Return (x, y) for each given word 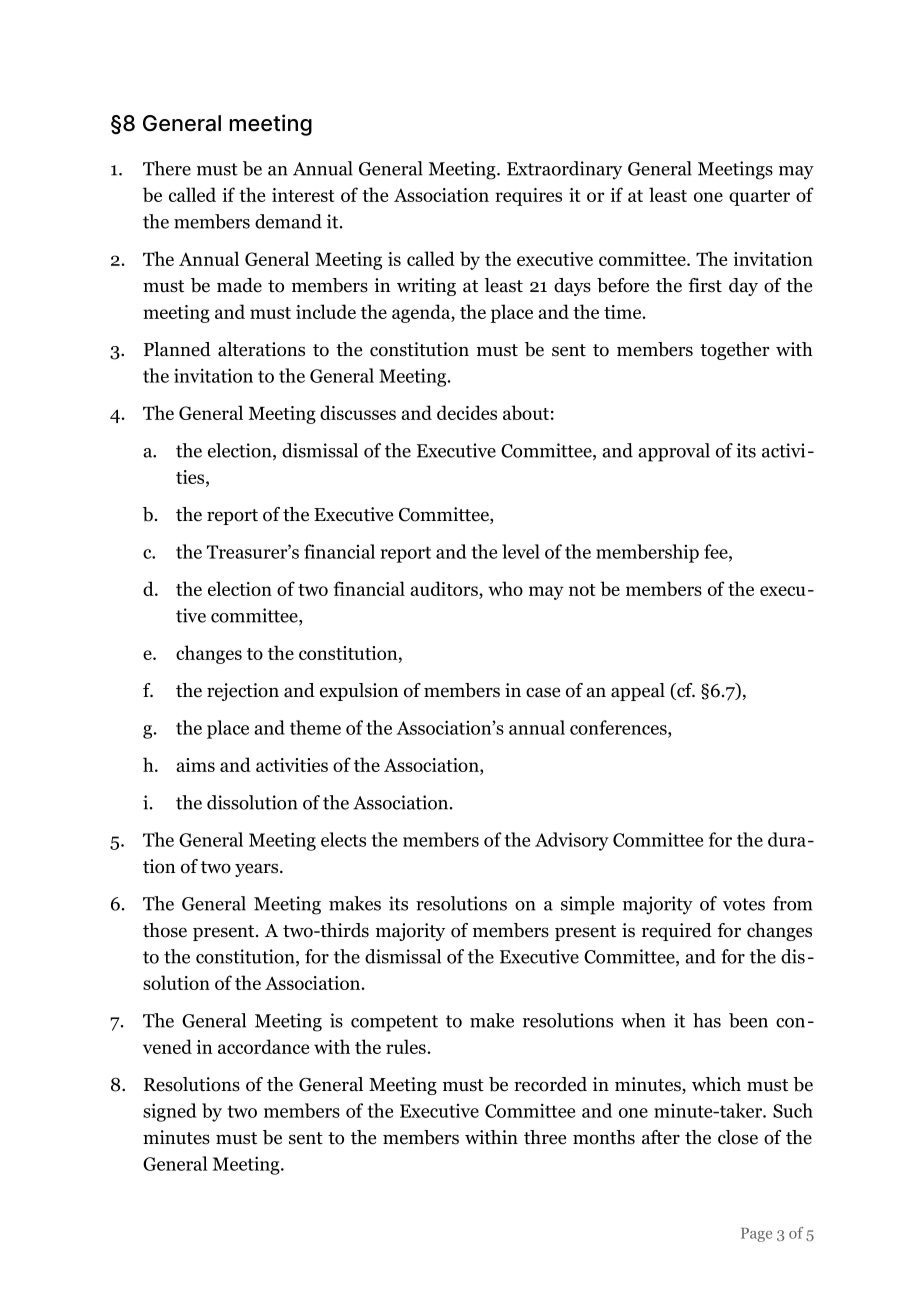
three (545, 1137)
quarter (759, 198)
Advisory (572, 841)
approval (674, 452)
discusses (358, 412)
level (521, 551)
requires (528, 197)
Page (756, 1235)
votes (744, 904)
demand (288, 221)
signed (169, 1112)
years (258, 870)
